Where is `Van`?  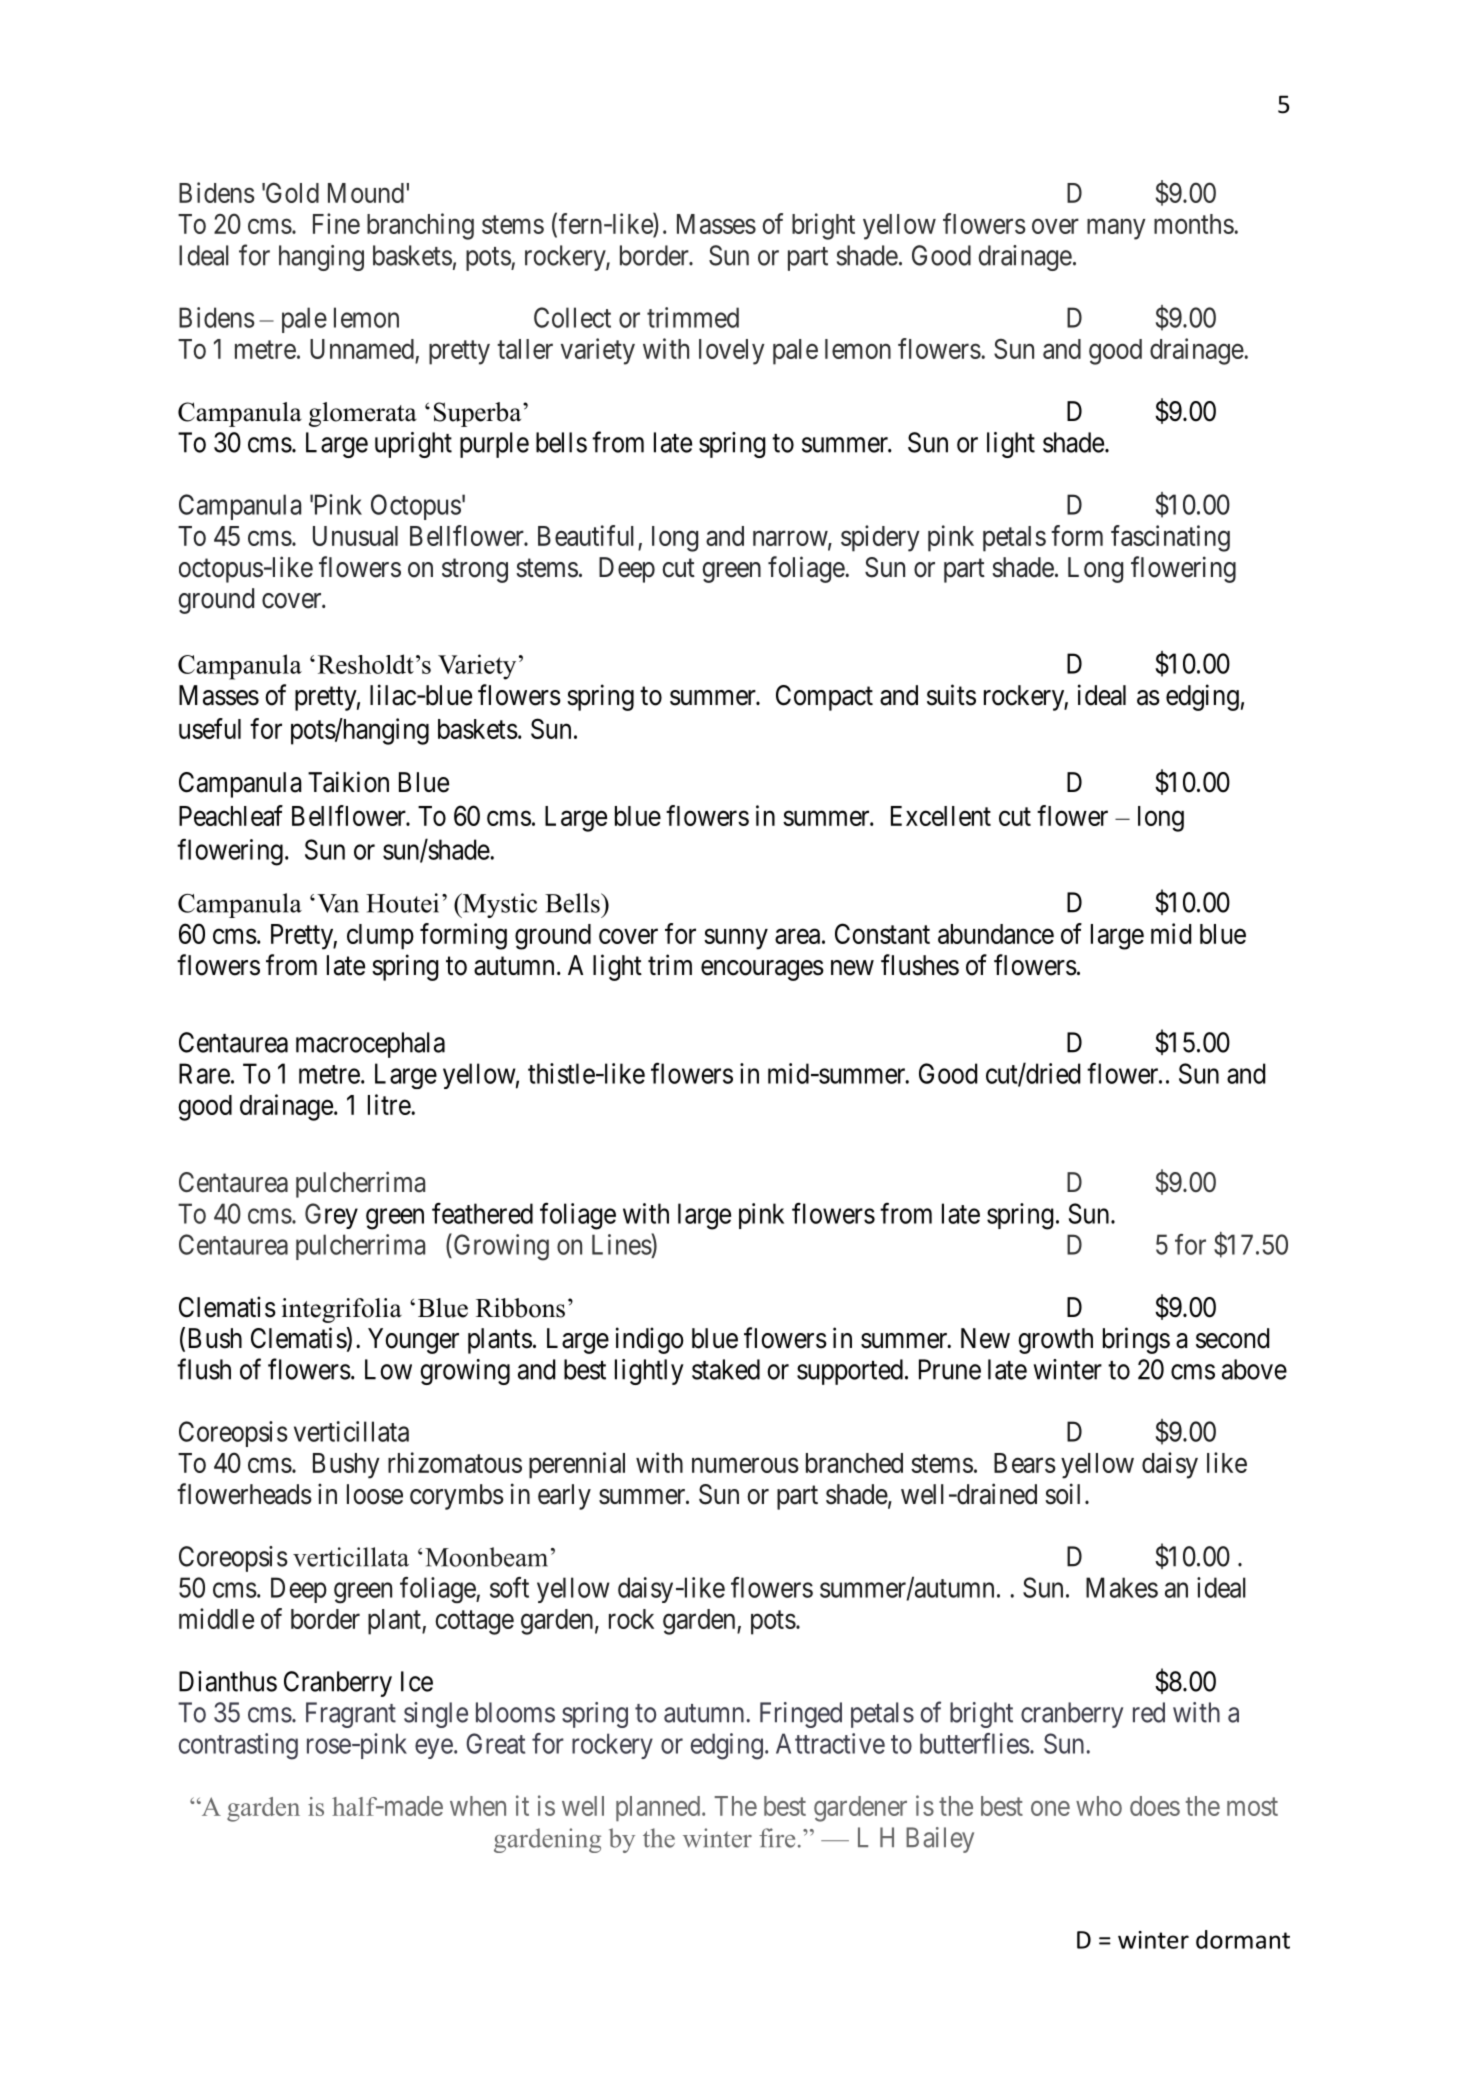 Van is located at coordinates (338, 903).
